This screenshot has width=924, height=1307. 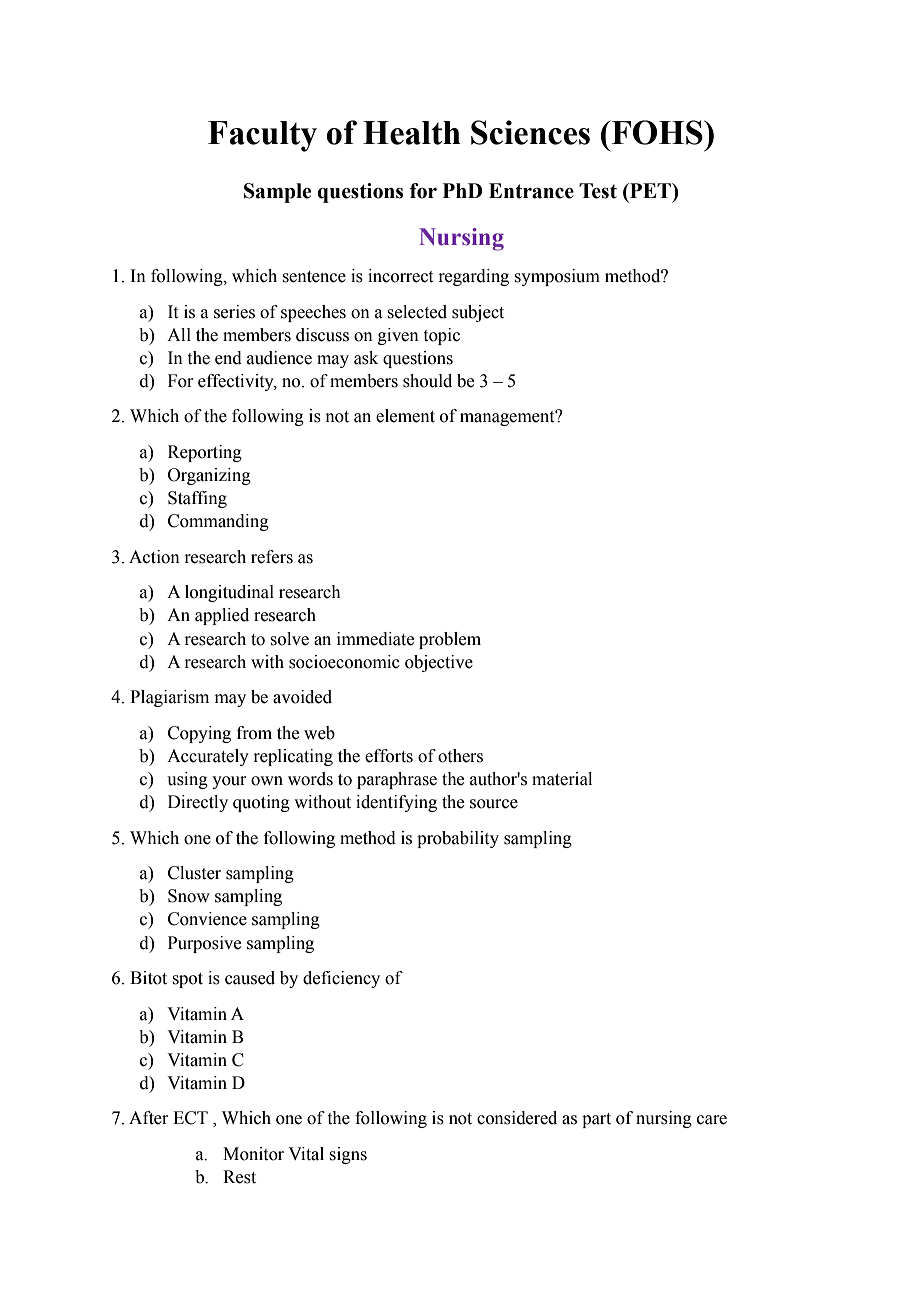 What do you see at coordinates (405, 416) in the screenshot?
I see `element` at bounding box center [405, 416].
